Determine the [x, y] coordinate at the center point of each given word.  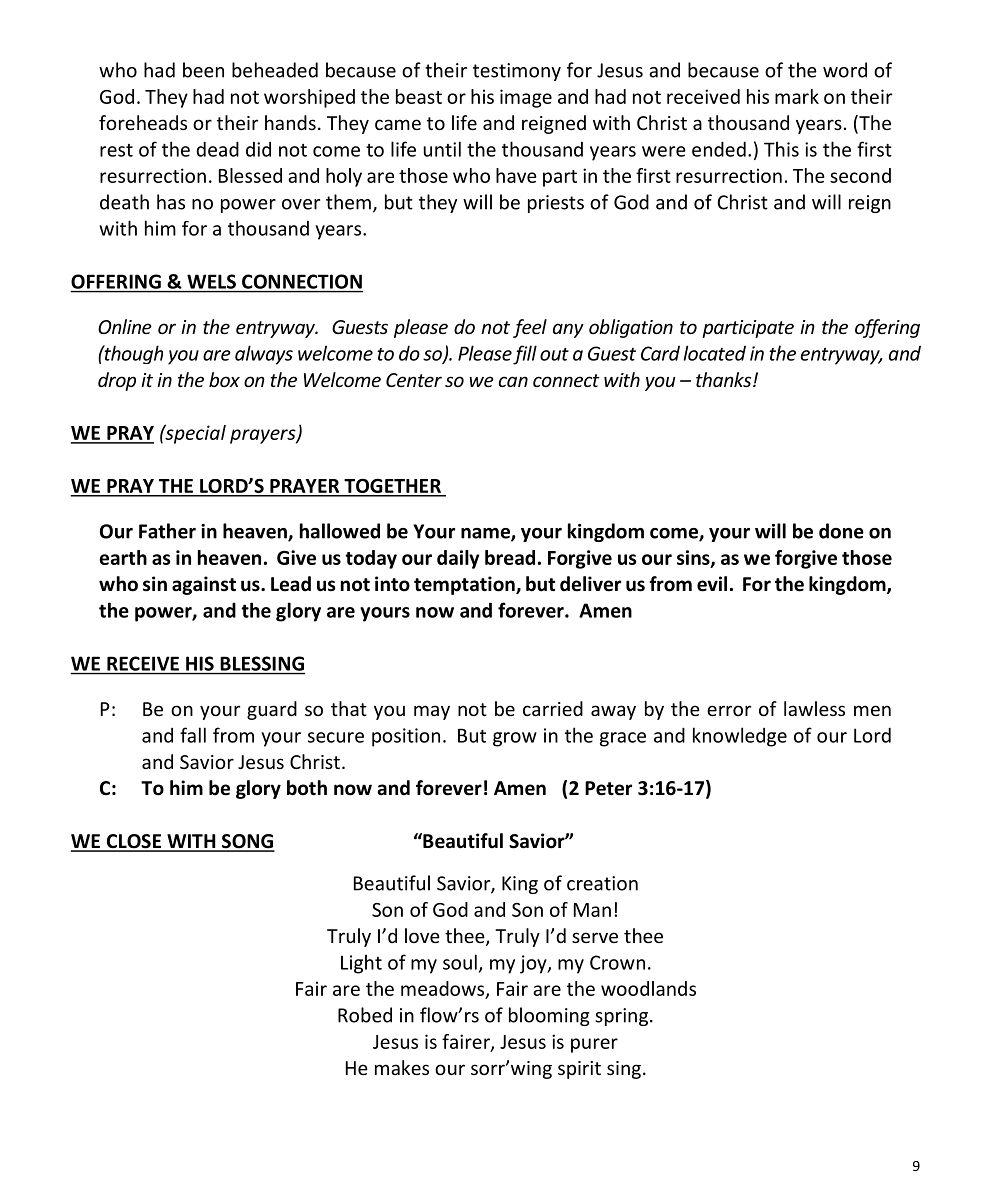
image [526, 98]
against [204, 585]
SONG [247, 842]
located [715, 353]
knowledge [740, 737]
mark [797, 96]
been [203, 70]
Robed [365, 1015]
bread [510, 557]
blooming [549, 1016]
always [264, 355]
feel [530, 328]
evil [712, 584]
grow [515, 739]
